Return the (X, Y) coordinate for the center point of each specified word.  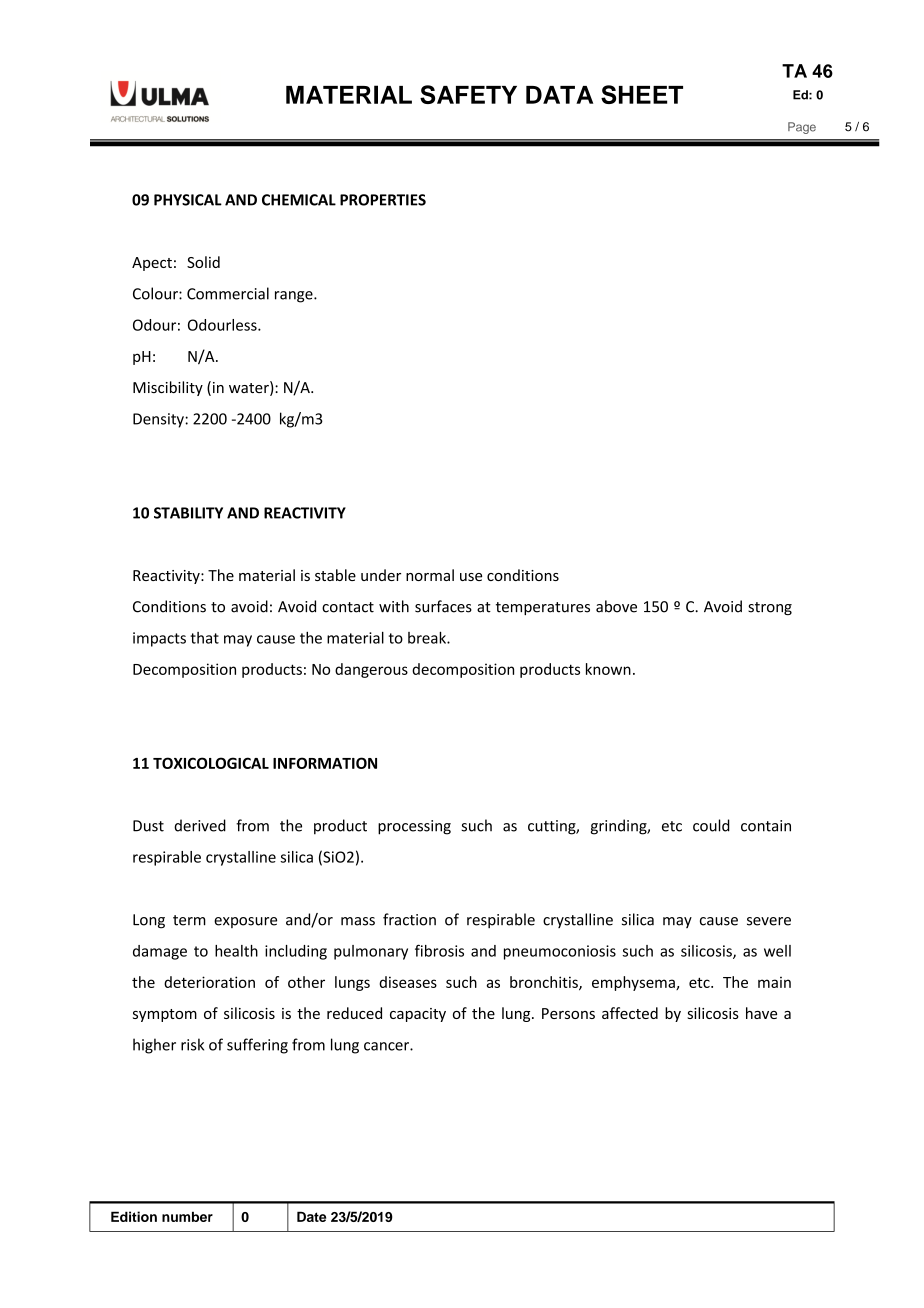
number (187, 1216)
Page (802, 128)
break (428, 637)
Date (311, 1216)
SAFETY (468, 94)
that (204, 638)
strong (770, 608)
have (761, 1013)
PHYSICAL (188, 200)
